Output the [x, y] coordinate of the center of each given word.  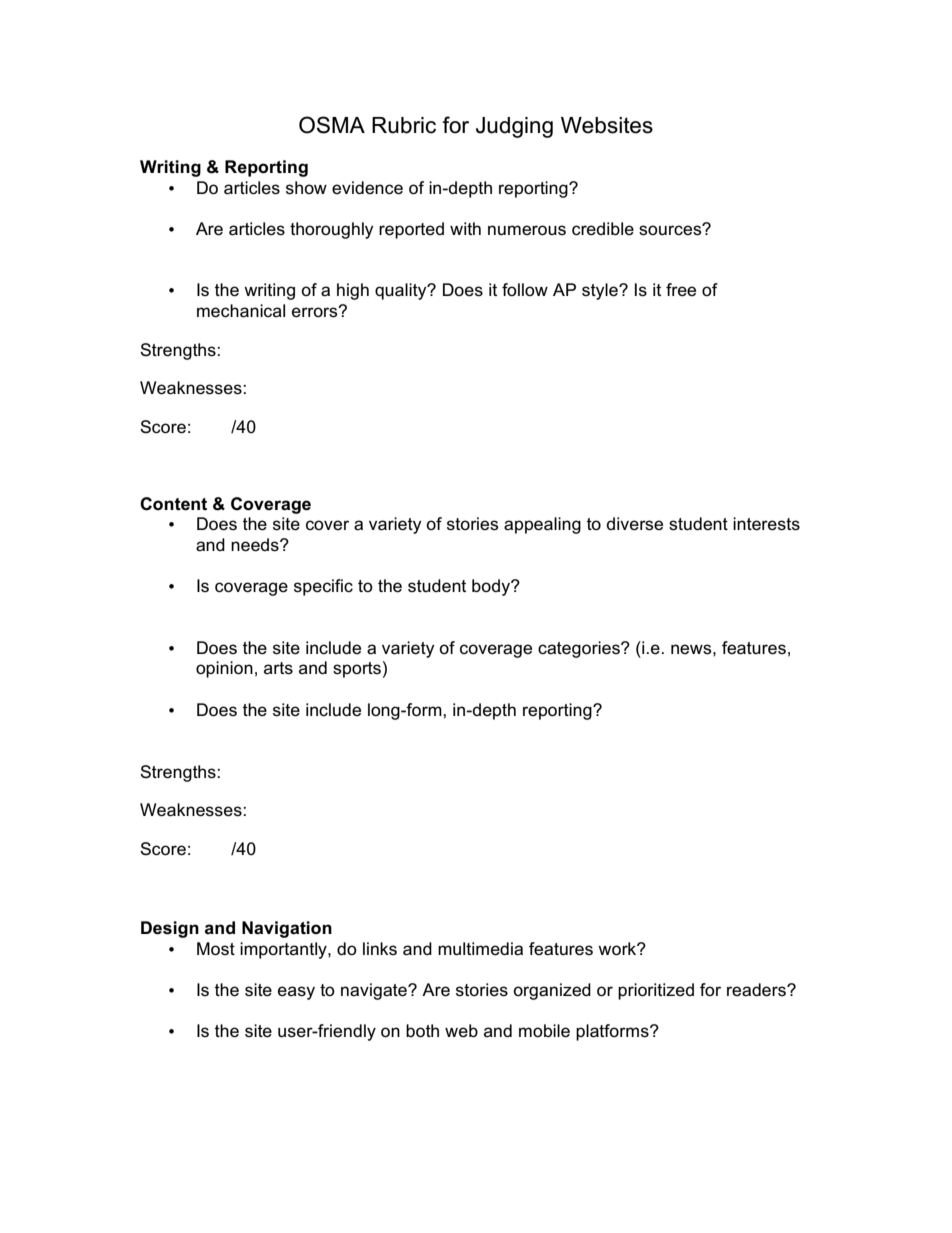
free [681, 290]
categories [580, 649]
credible [603, 229]
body [492, 587]
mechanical [241, 311]
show [306, 188]
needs [256, 545]
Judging [514, 127]
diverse [635, 524]
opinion [224, 669]
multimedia [480, 949]
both [422, 1031]
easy [296, 993]
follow [525, 289]
